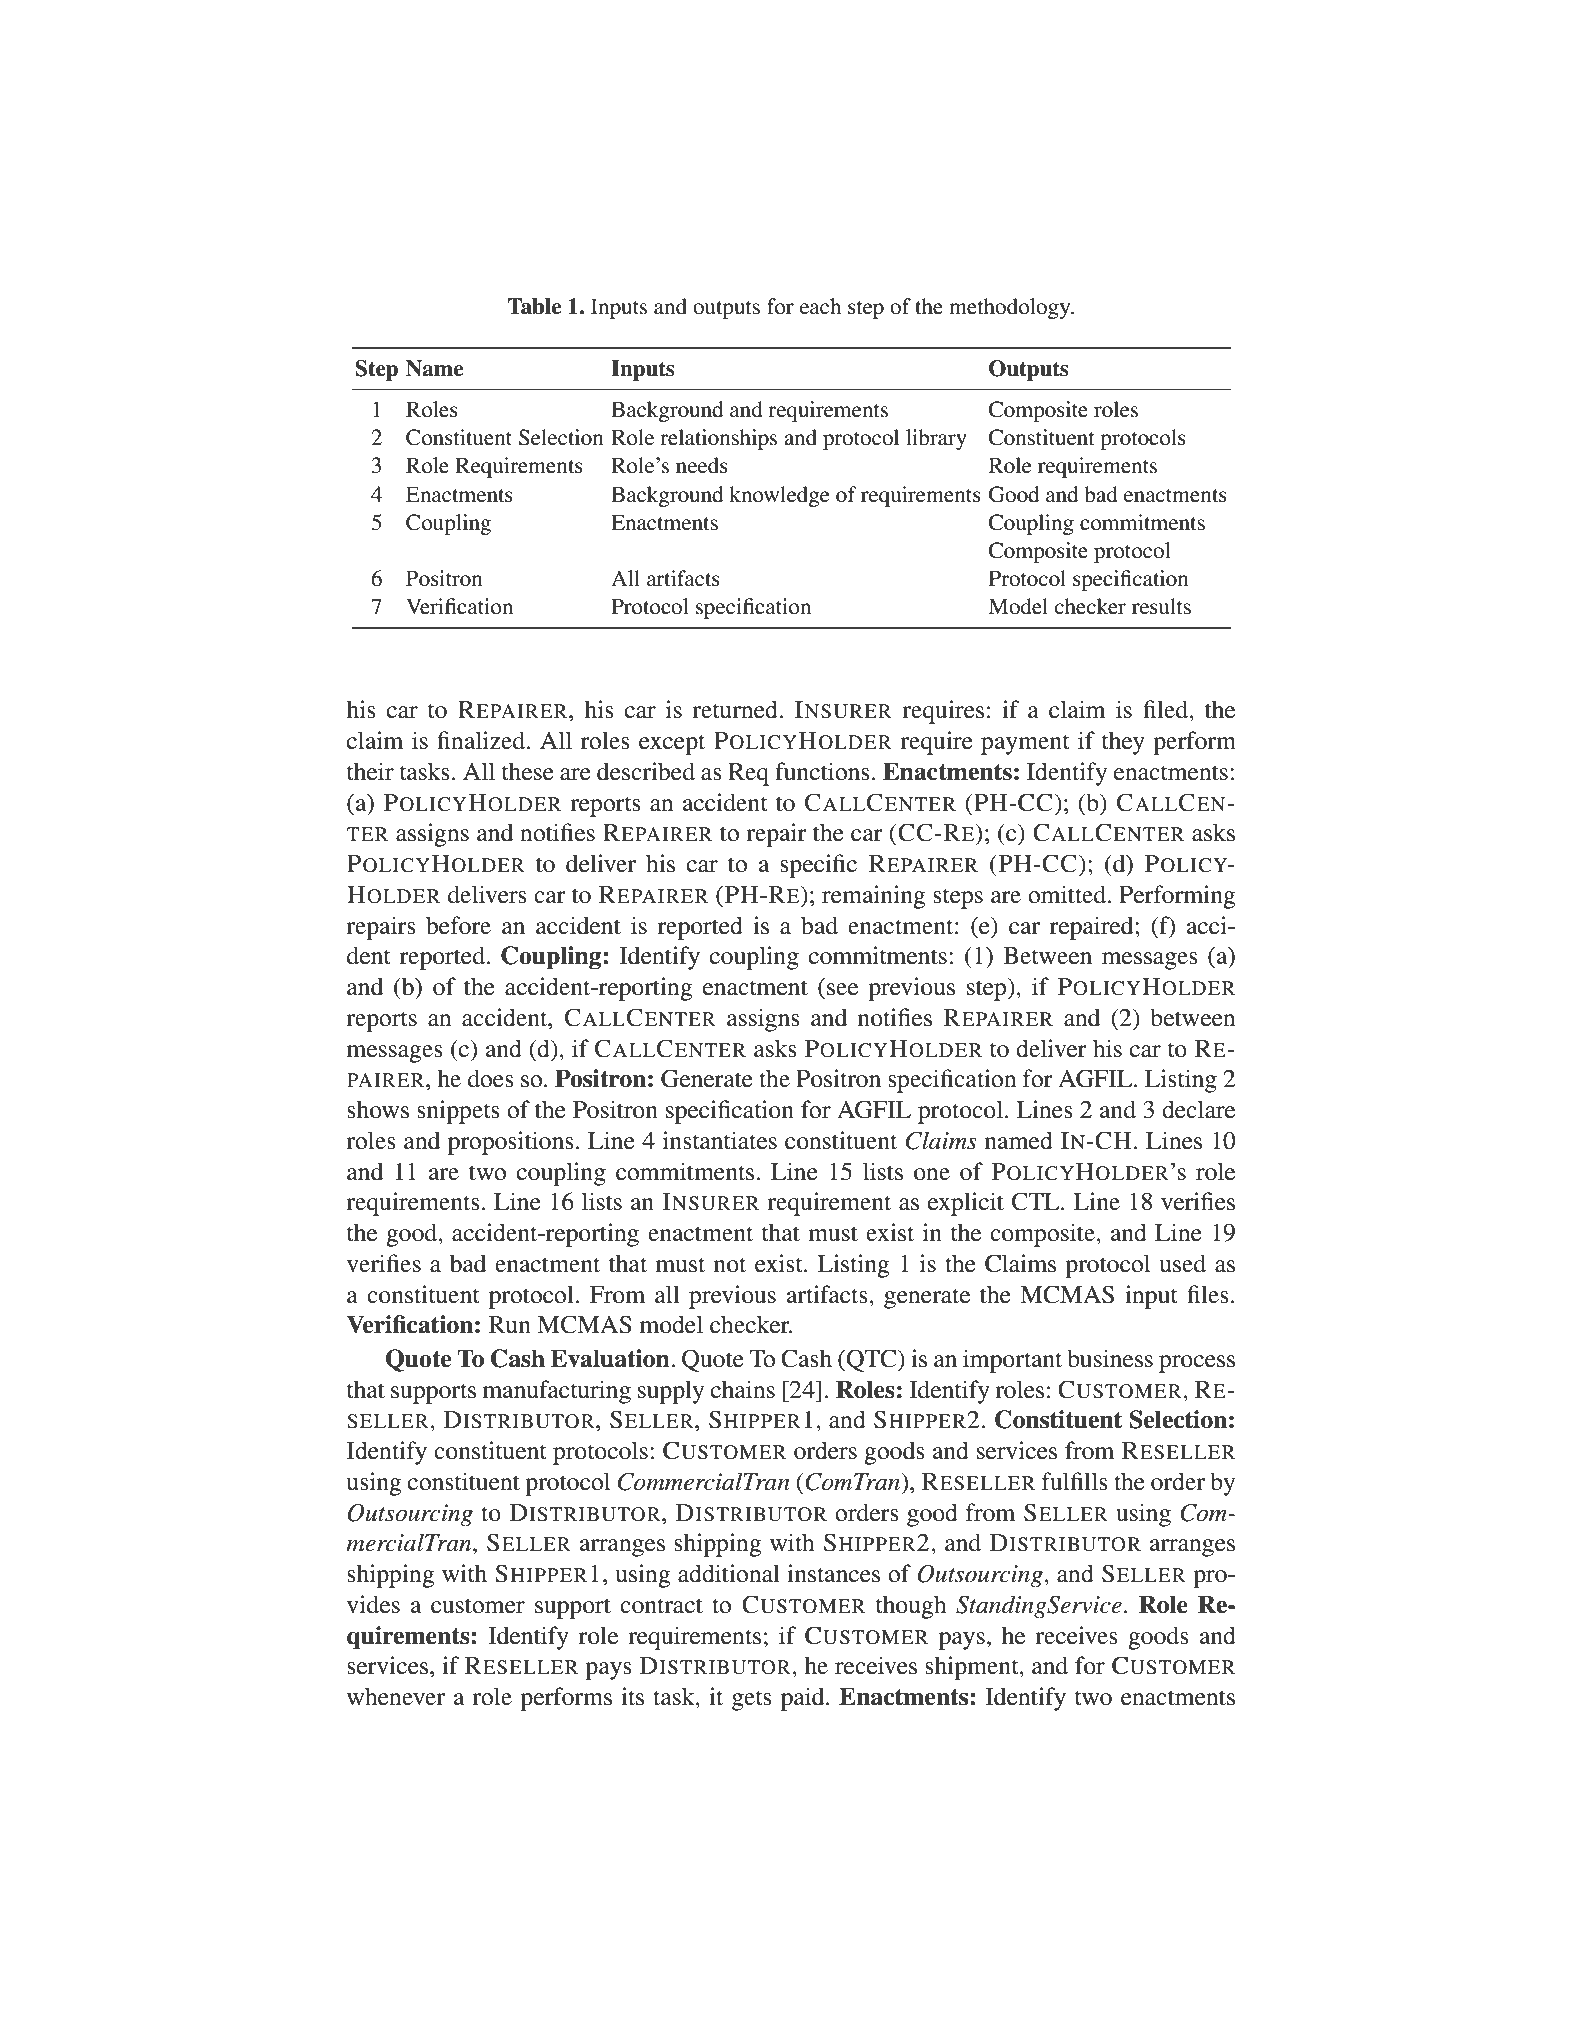 The image size is (1574, 2037). What do you see at coordinates (804, 1699) in the screenshot?
I see `paid` at bounding box center [804, 1699].
